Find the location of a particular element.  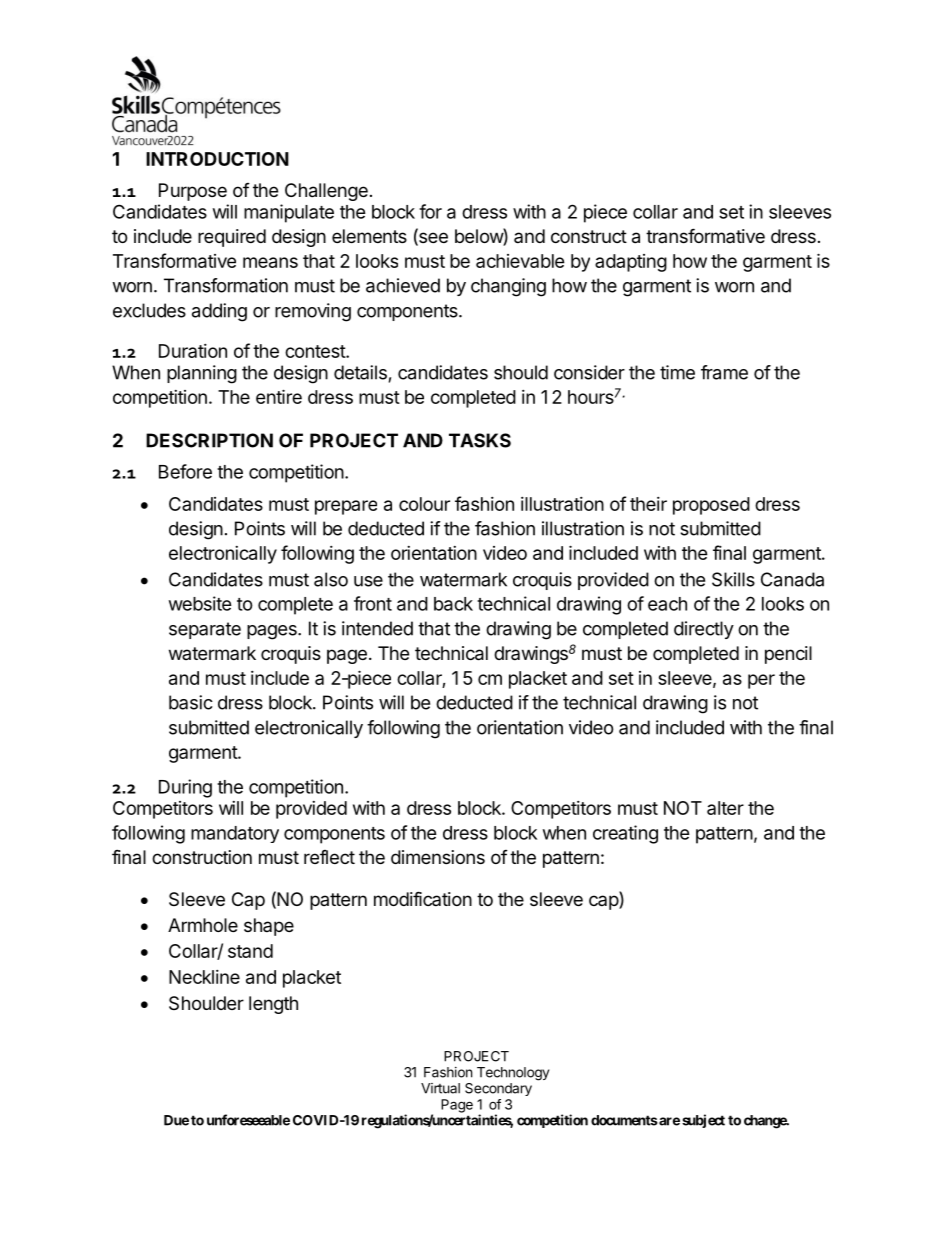

adapting is located at coordinates (631, 263).
